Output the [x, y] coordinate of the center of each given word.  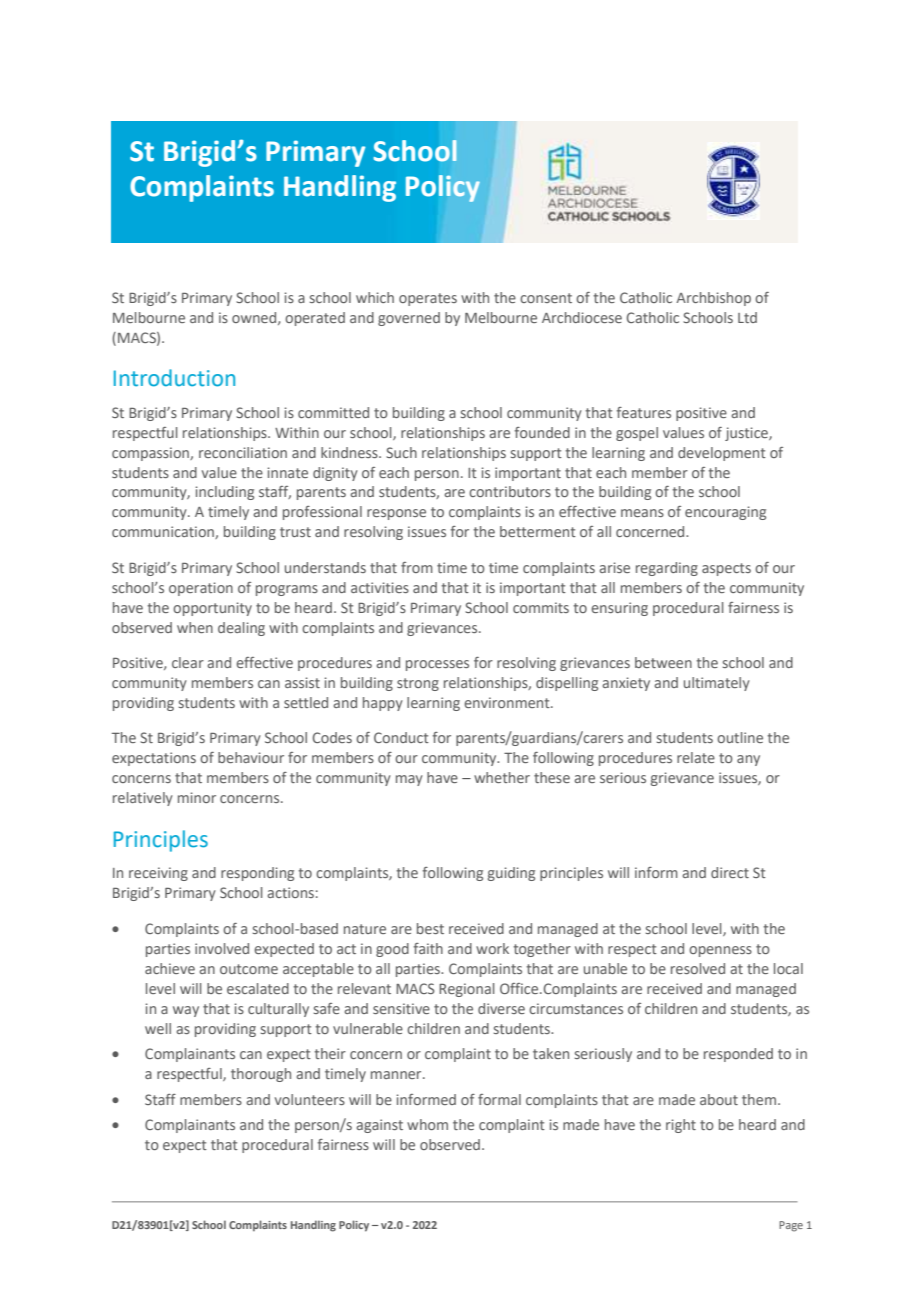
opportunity [212, 609]
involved [222, 948]
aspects [726, 569]
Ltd [747, 317]
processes [437, 665]
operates [428, 299]
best [430, 928]
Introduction [174, 378]
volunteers [310, 1099]
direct [730, 872]
